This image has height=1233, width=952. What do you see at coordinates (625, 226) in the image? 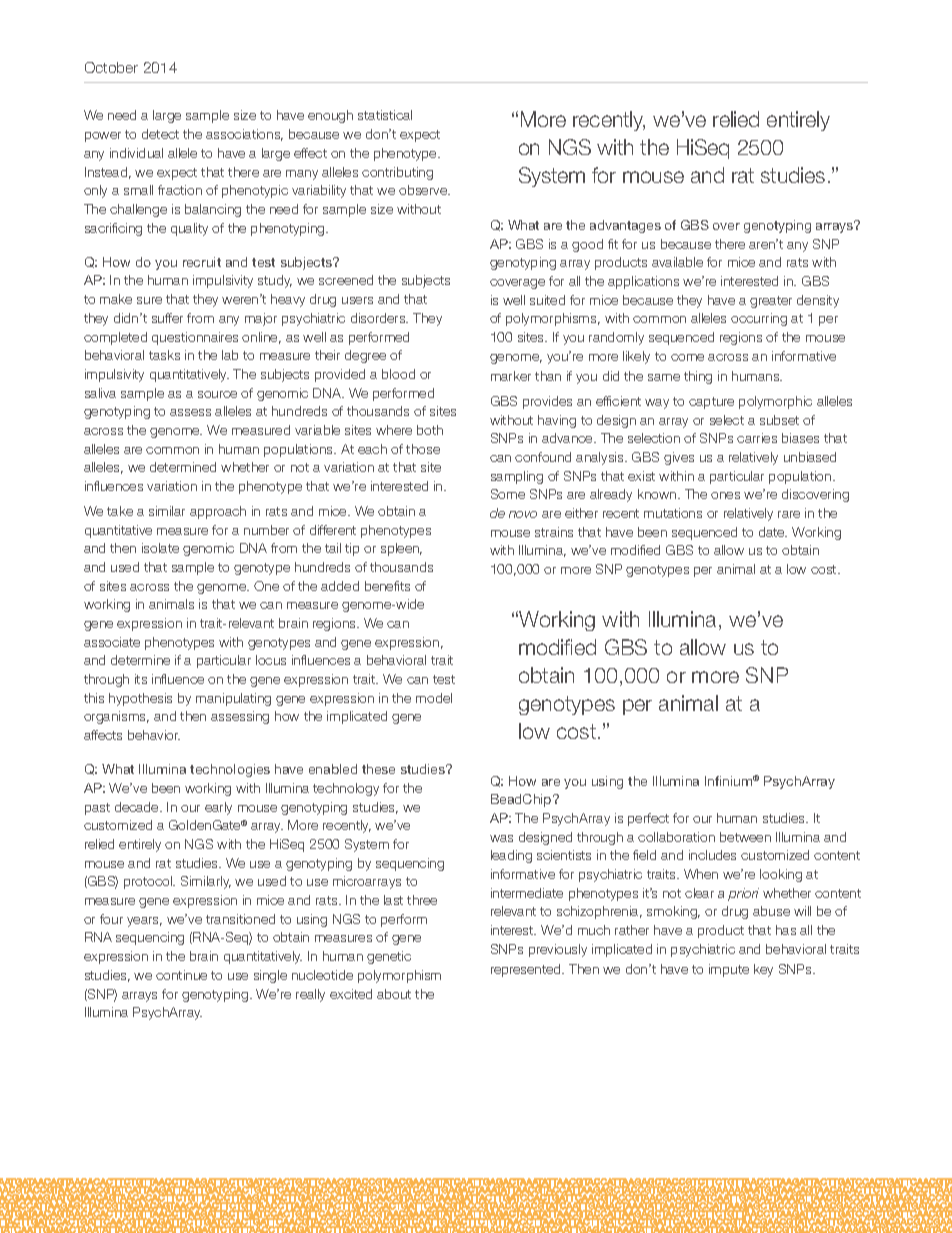
I see `advantages` at bounding box center [625, 226].
